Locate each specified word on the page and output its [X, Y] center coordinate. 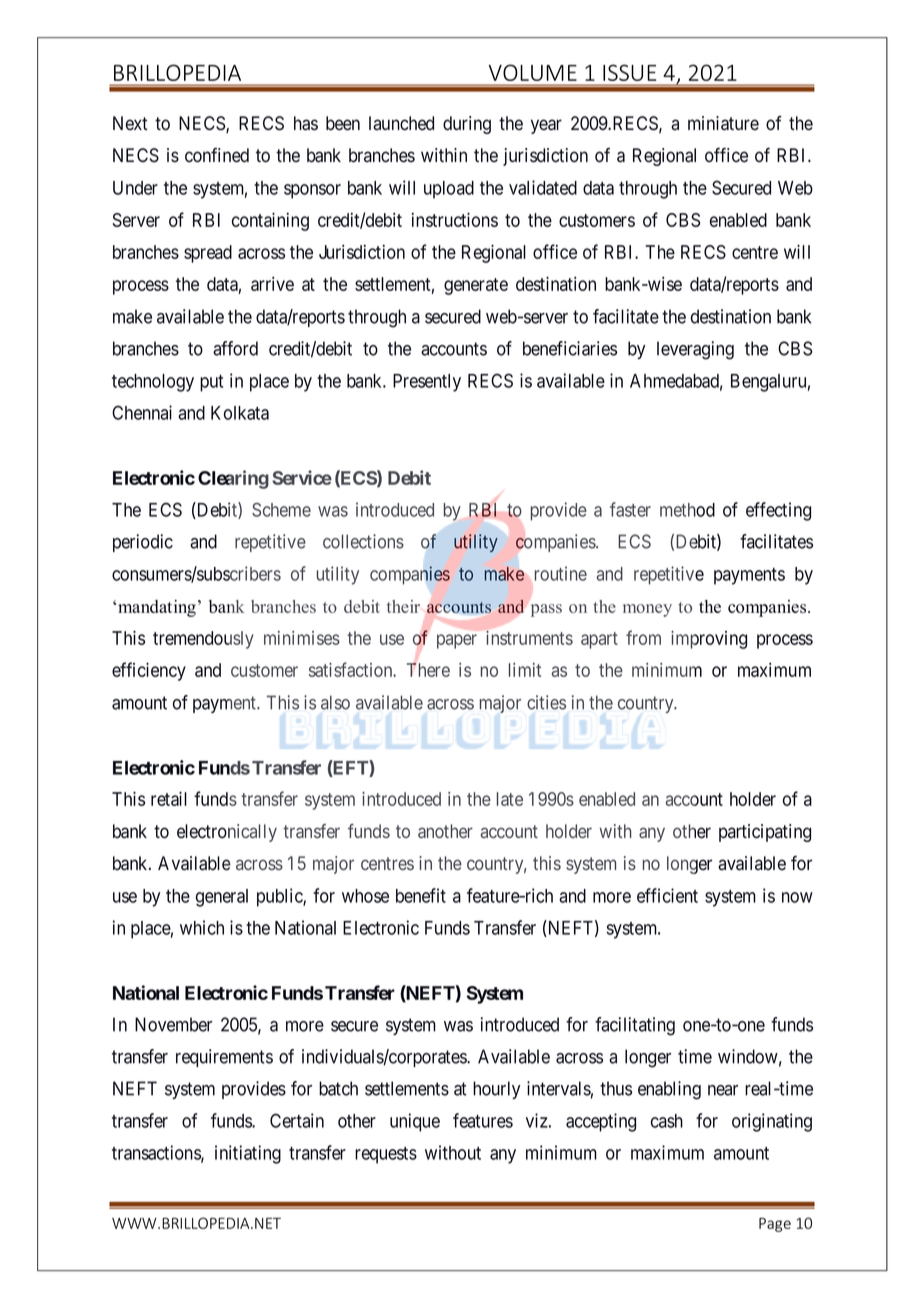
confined [217, 155]
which [202, 927]
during [467, 125]
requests [386, 1155]
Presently [427, 383]
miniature [723, 123]
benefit [421, 895]
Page [775, 1225]
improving [709, 640]
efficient [667, 895]
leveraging [695, 350]
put [211, 383]
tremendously [203, 640]
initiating [248, 1154]
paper [457, 641]
